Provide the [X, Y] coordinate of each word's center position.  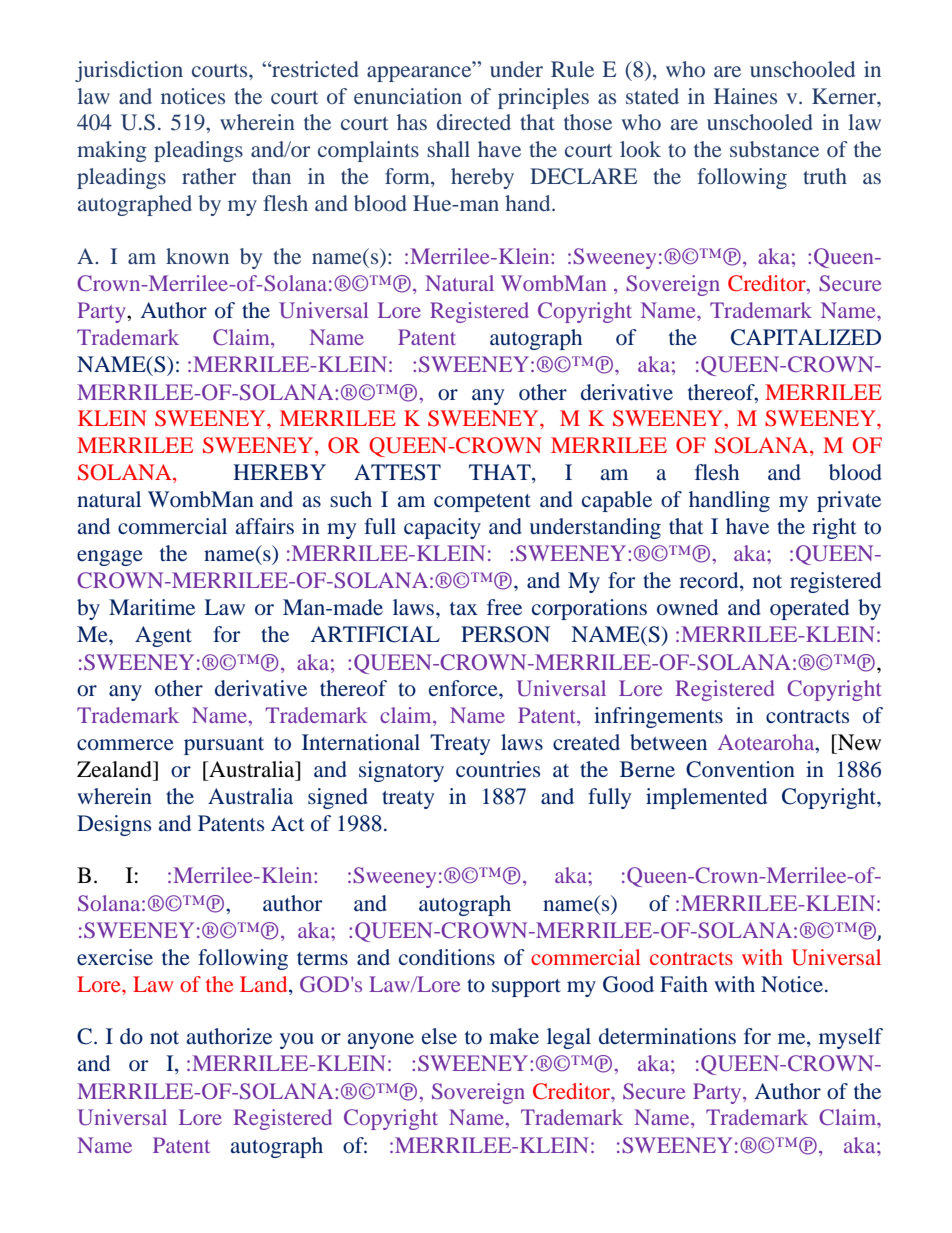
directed [474, 122]
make [514, 1036]
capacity [442, 528]
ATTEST [397, 472]
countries [498, 769]
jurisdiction [129, 71]
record [710, 581]
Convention [740, 769]
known [197, 256]
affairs [265, 526]
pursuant [224, 746]
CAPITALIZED [806, 337]
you [297, 1041]
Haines [745, 96]
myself [851, 1038]
